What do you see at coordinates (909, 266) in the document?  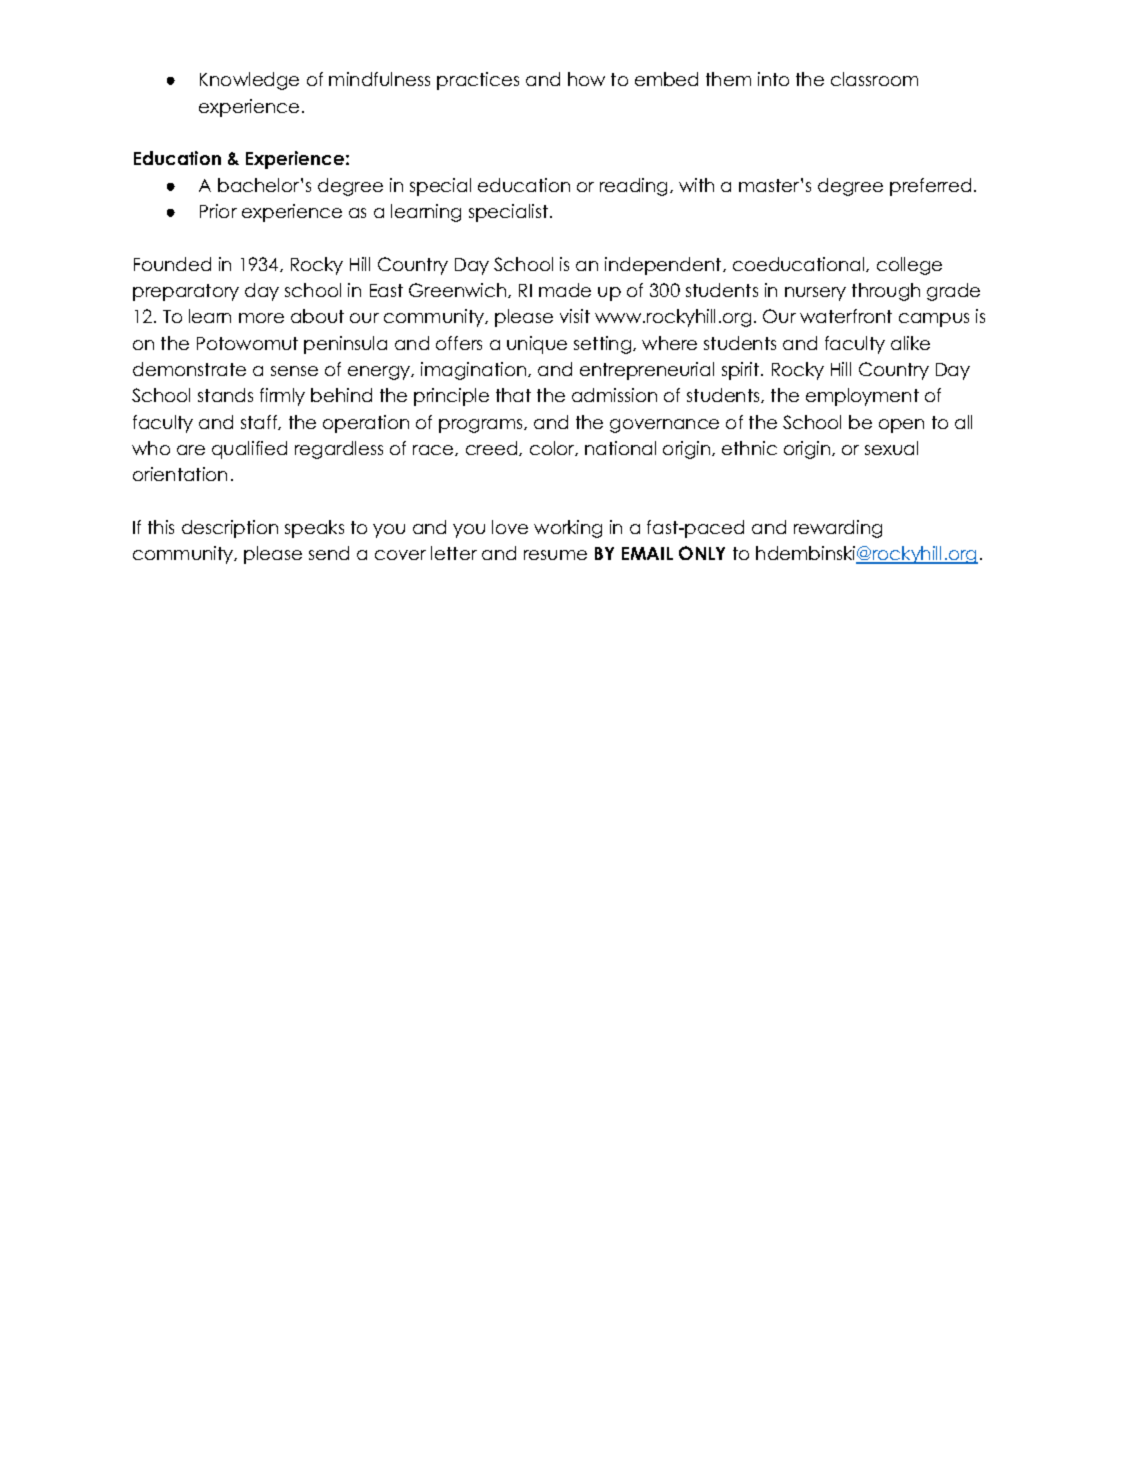 I see `college` at bounding box center [909, 266].
